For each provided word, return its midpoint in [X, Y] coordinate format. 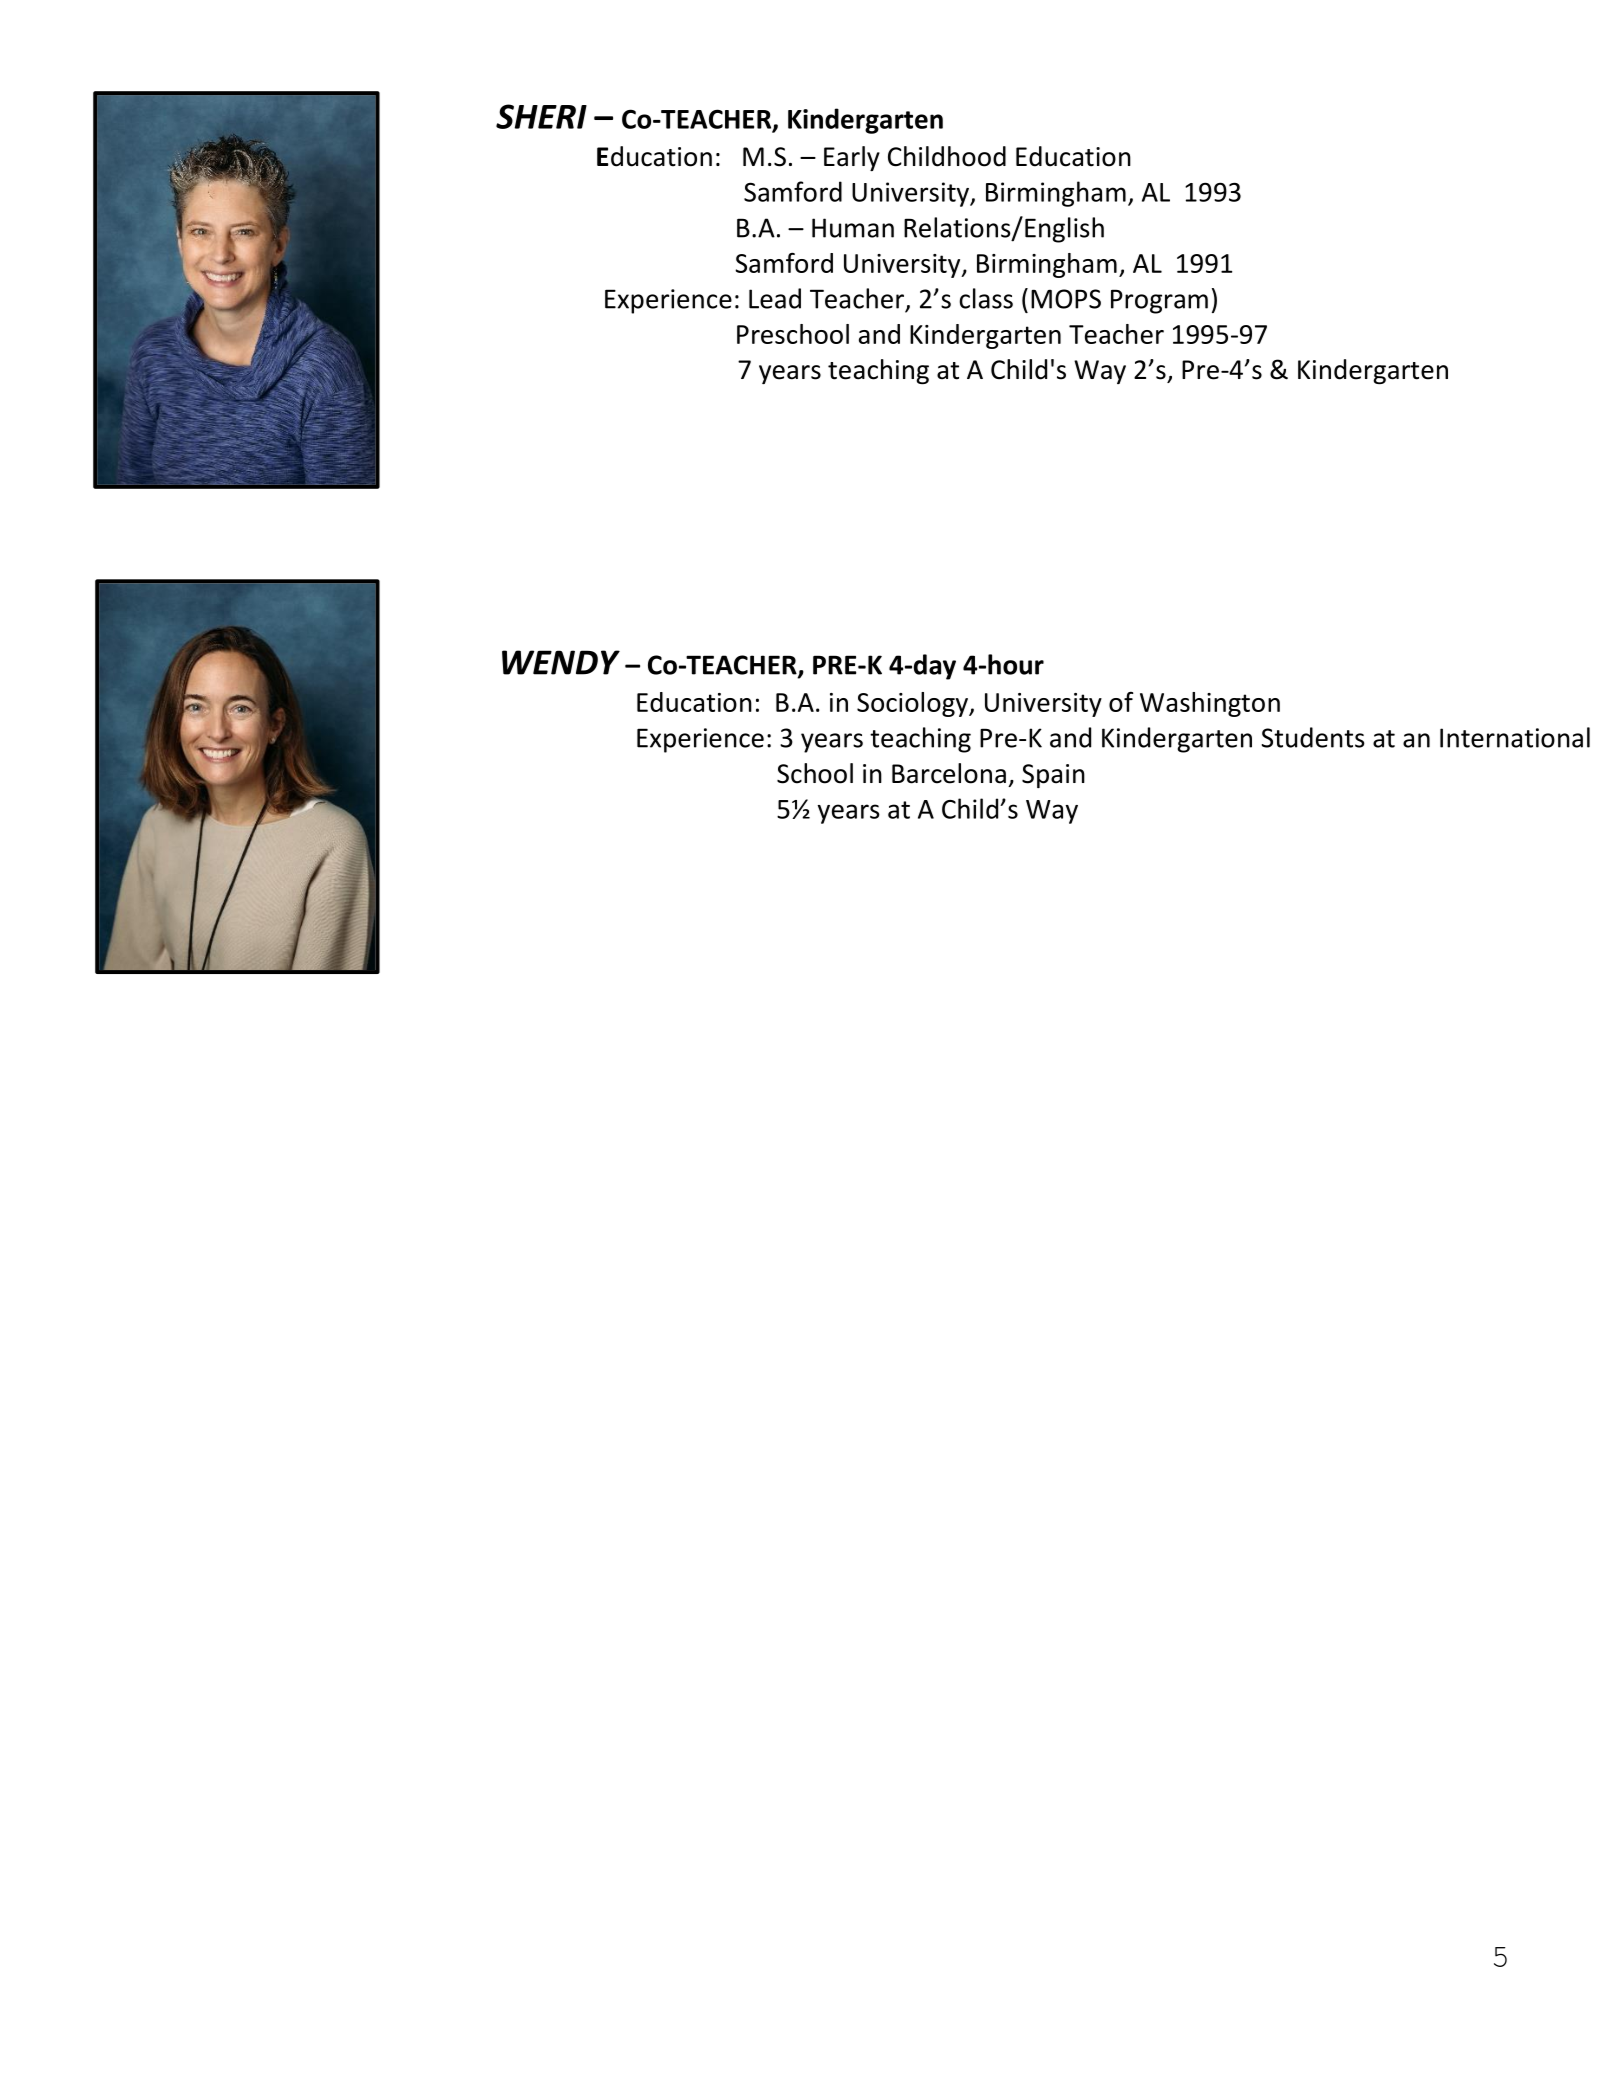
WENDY [561, 662]
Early [852, 158]
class [986, 298]
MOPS [1066, 299]
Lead [775, 298]
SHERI [541, 116]
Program [1159, 301]
